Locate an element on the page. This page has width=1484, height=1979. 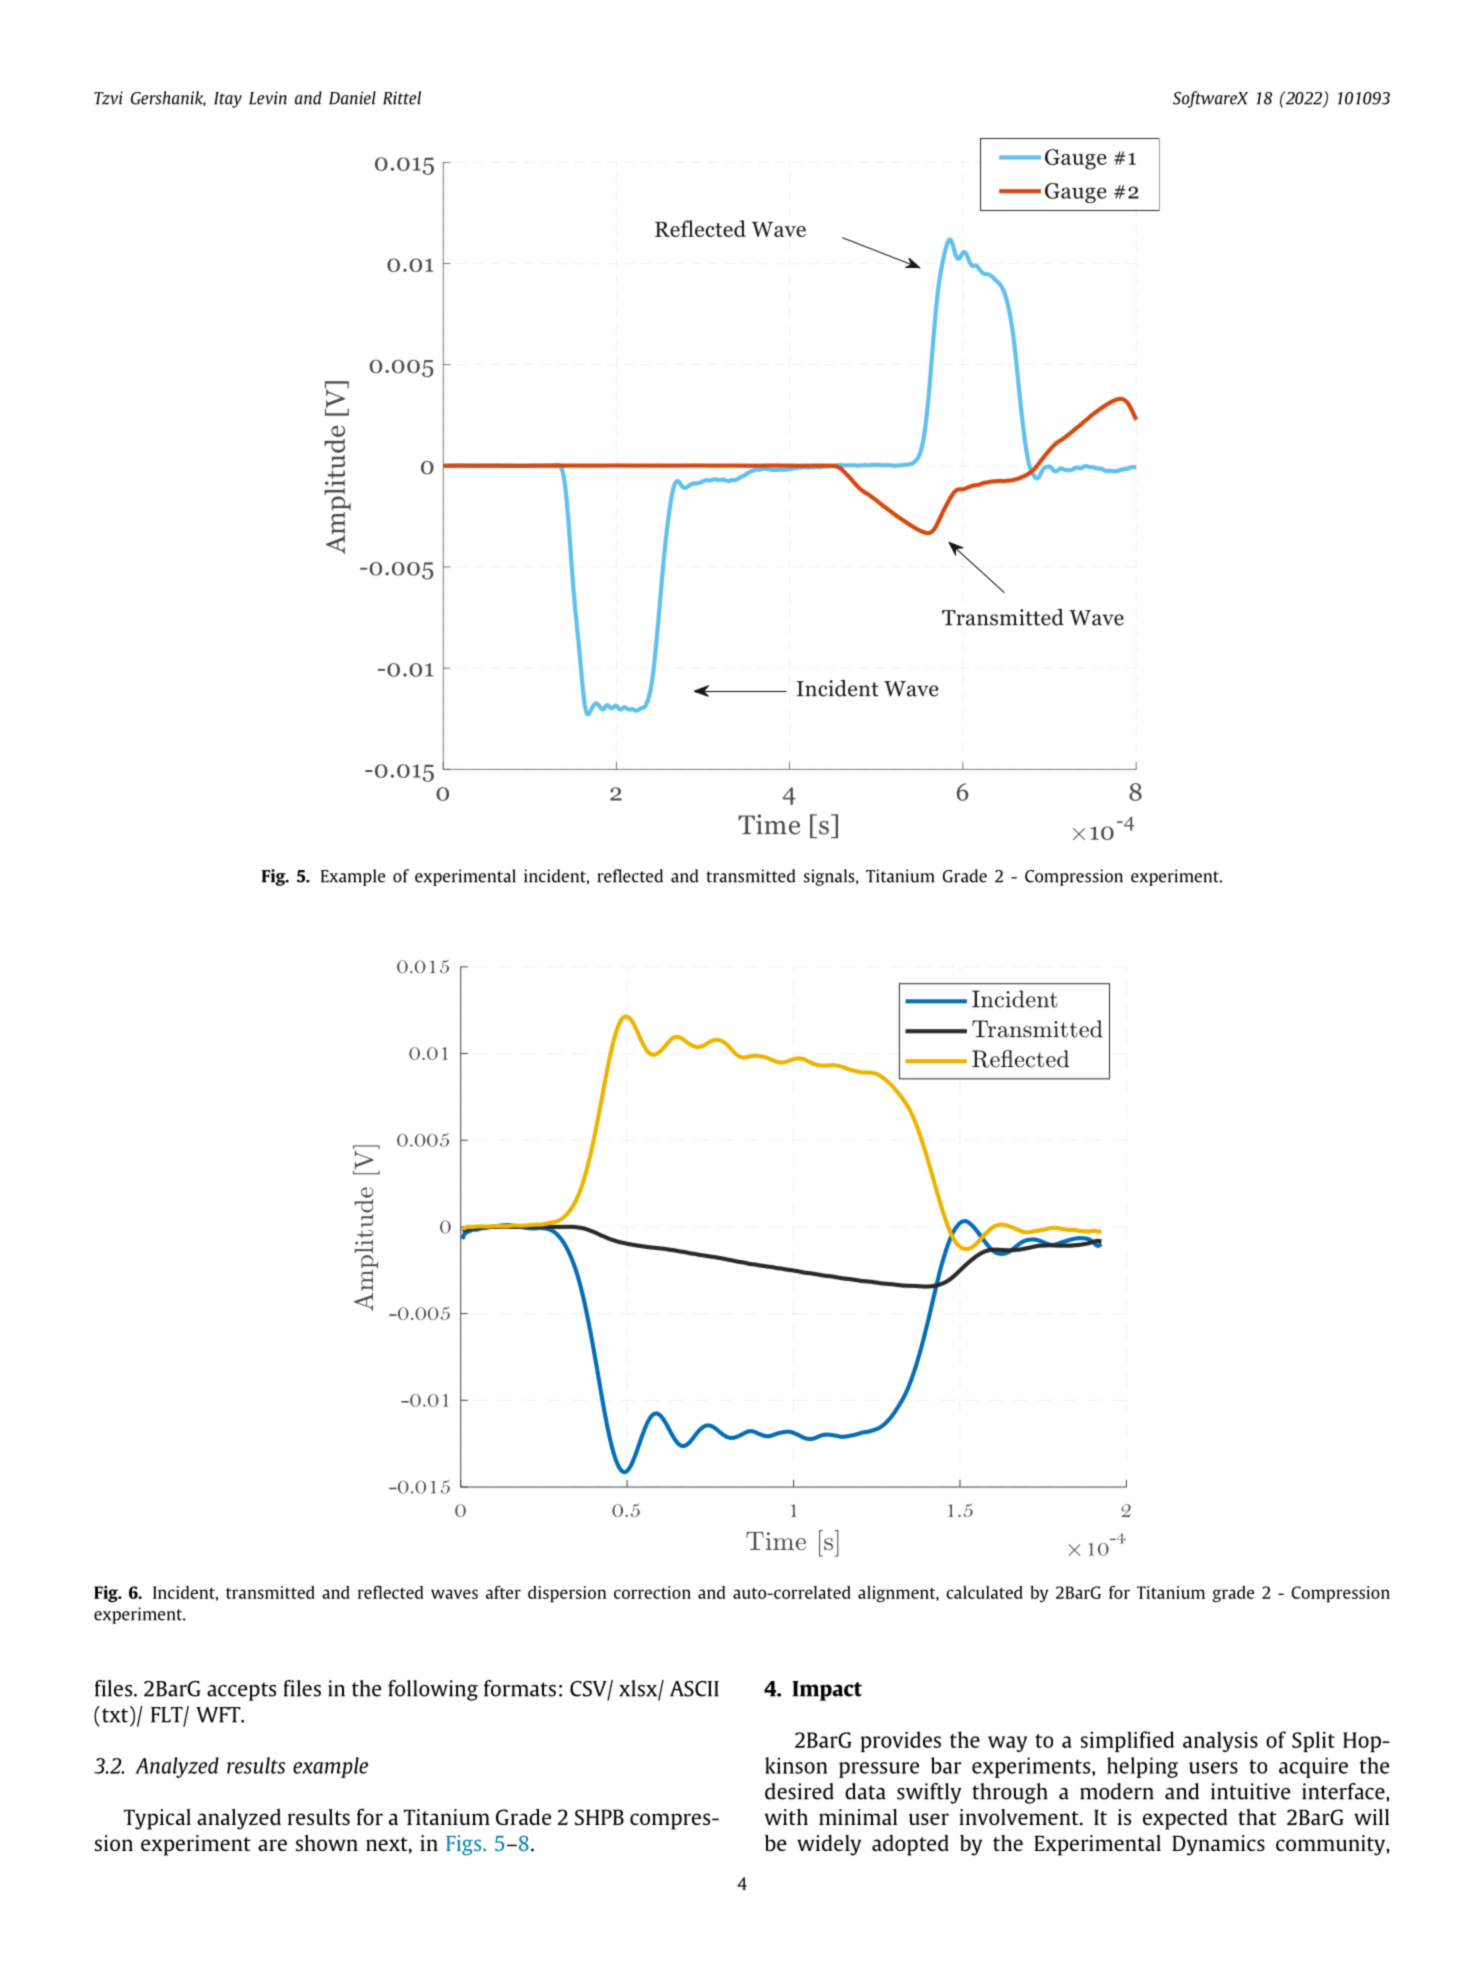
Itay is located at coordinates (228, 100).
